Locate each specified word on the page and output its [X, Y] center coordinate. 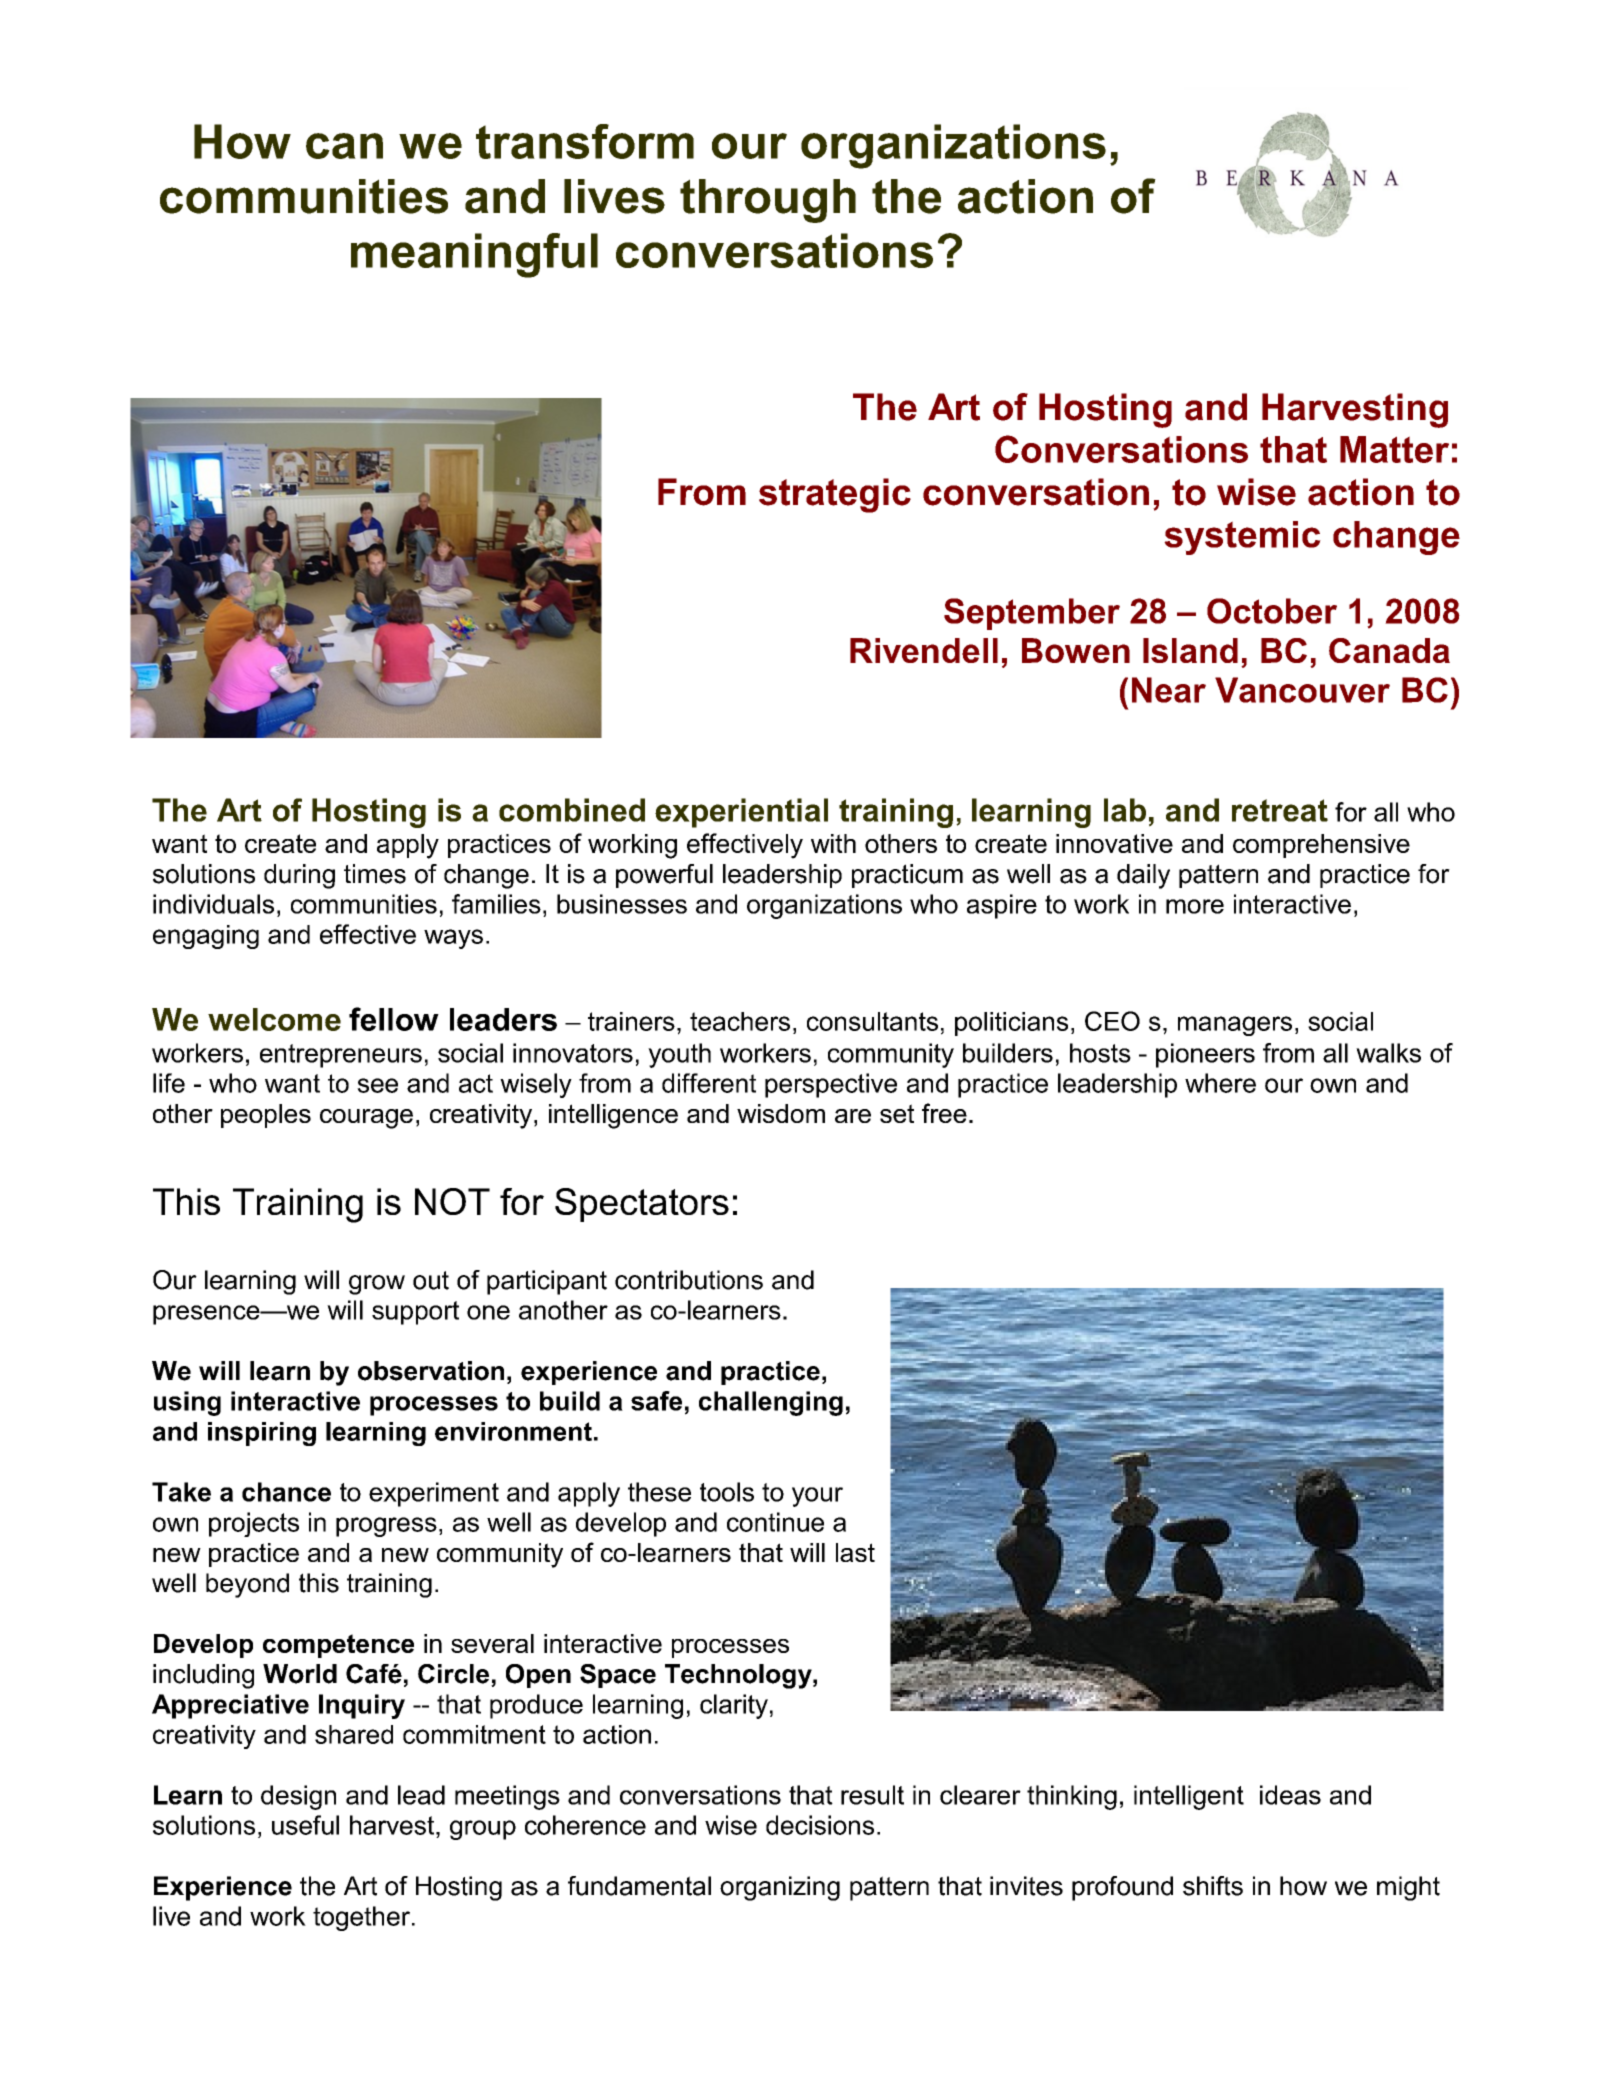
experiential [741, 813]
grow [377, 1285]
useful [305, 1825]
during [299, 876]
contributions [689, 1280]
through [768, 201]
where [1220, 1083]
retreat [1280, 810]
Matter [1394, 449]
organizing [780, 1888]
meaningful [474, 255]
